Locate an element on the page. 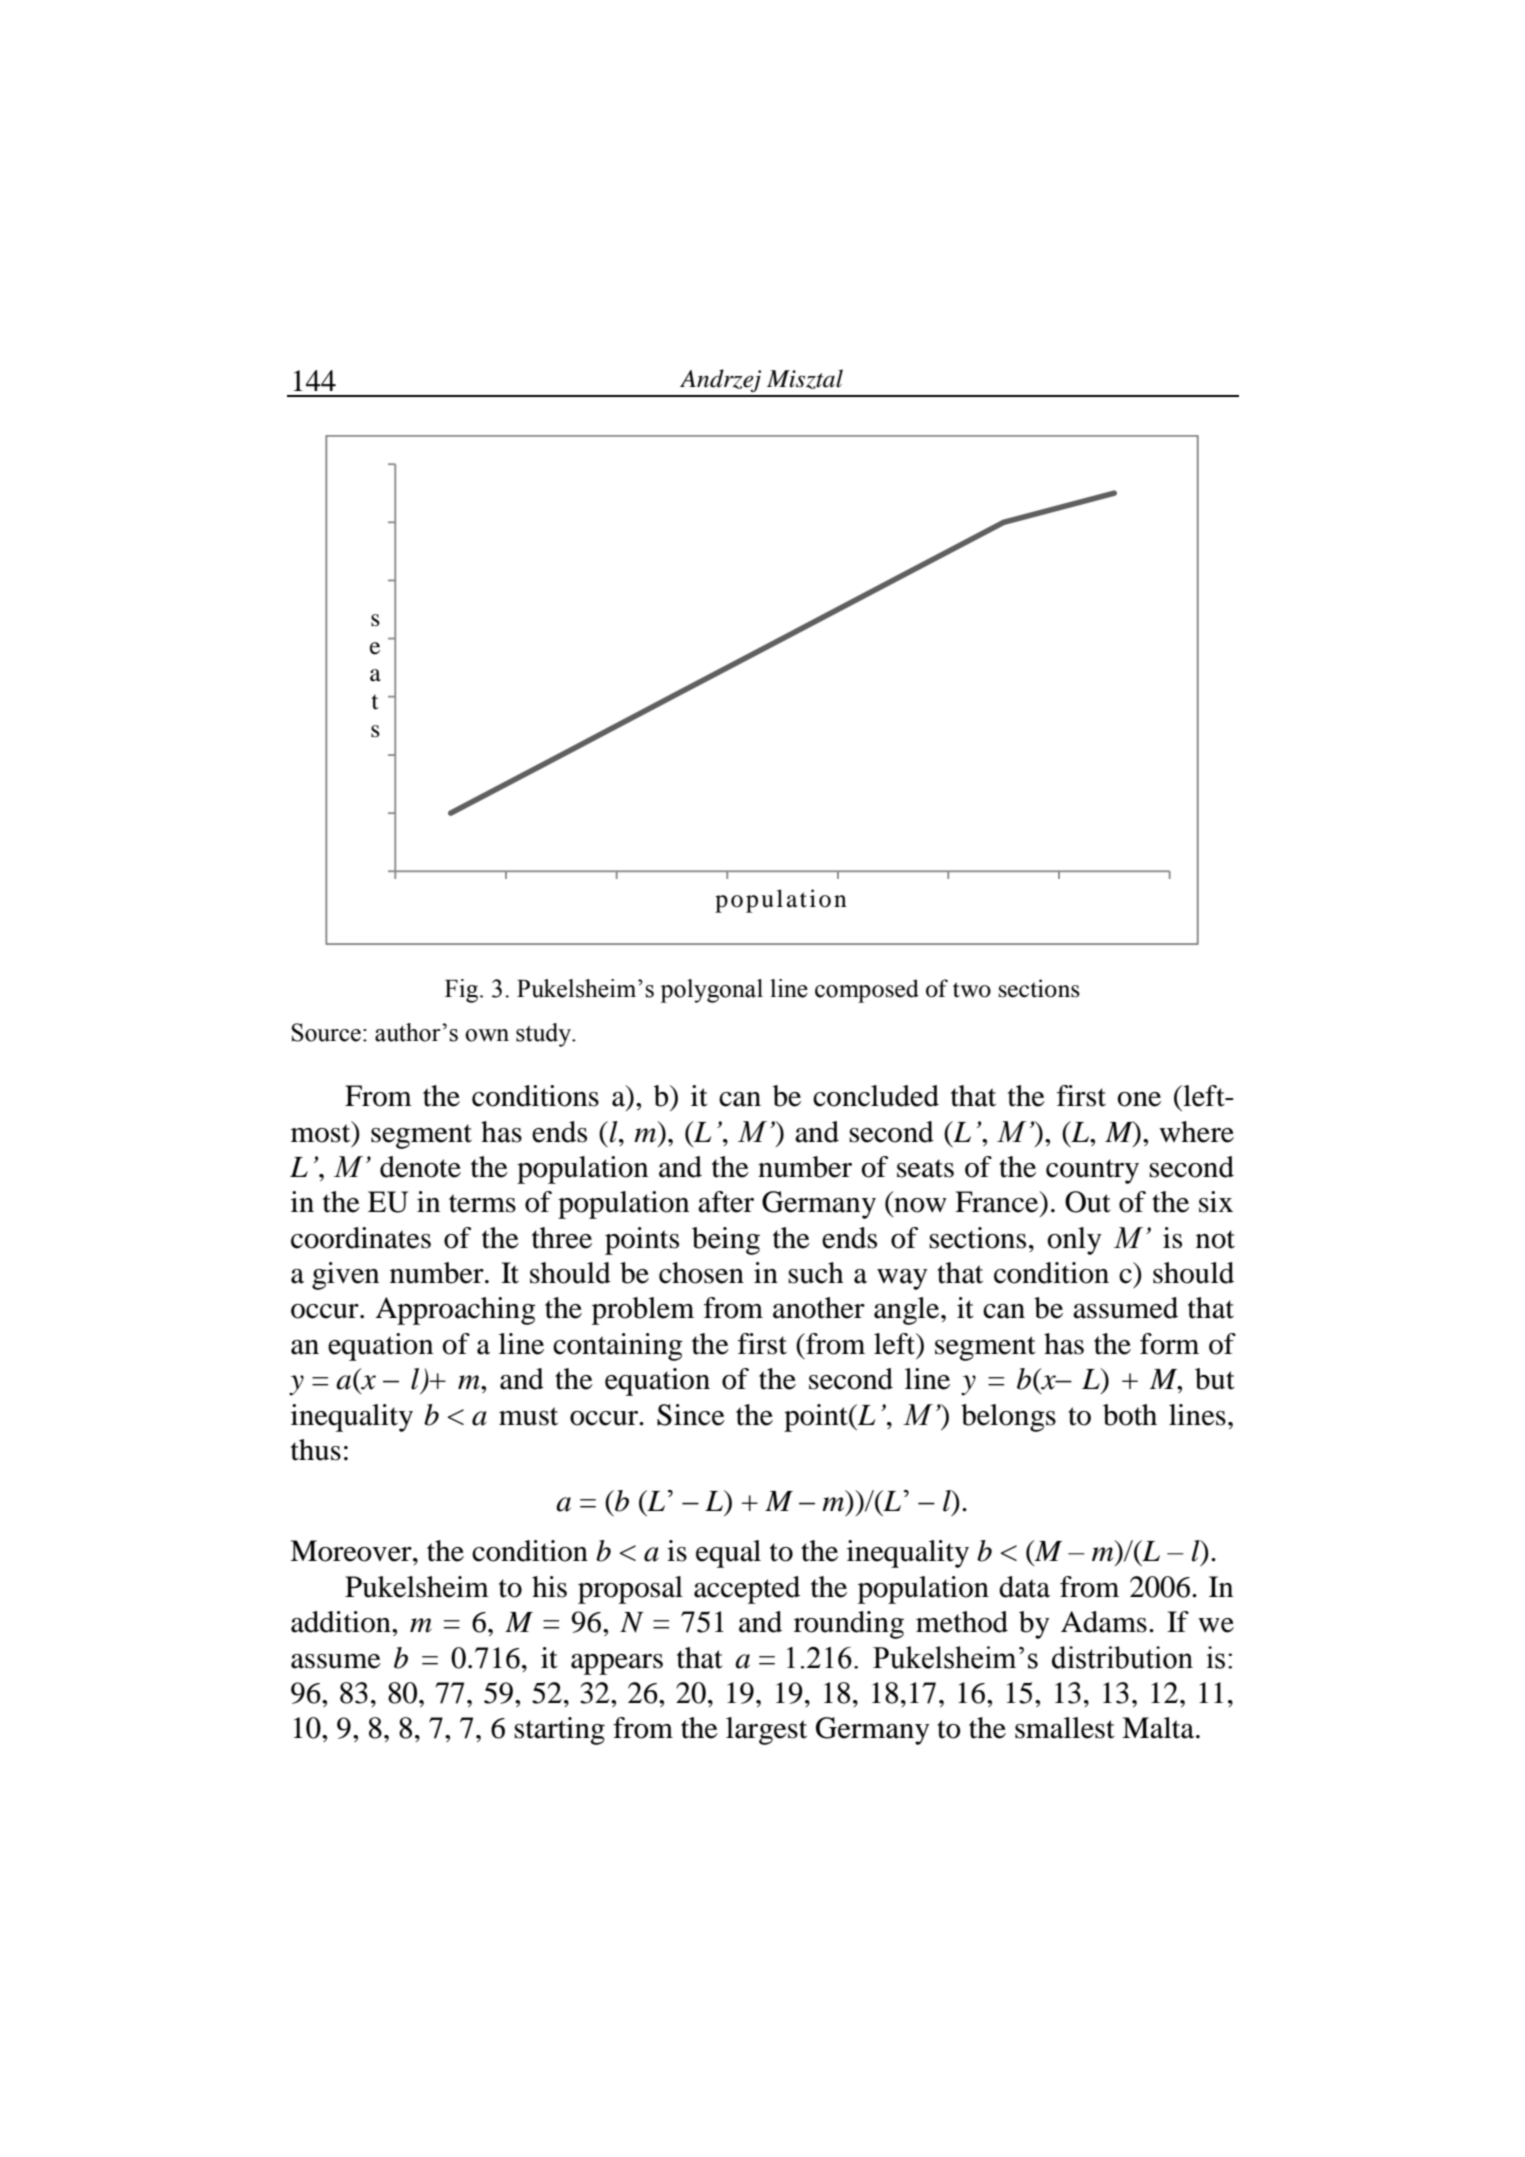 The height and width of the image is (2157, 1525). addition is located at coordinates (342, 1622).
